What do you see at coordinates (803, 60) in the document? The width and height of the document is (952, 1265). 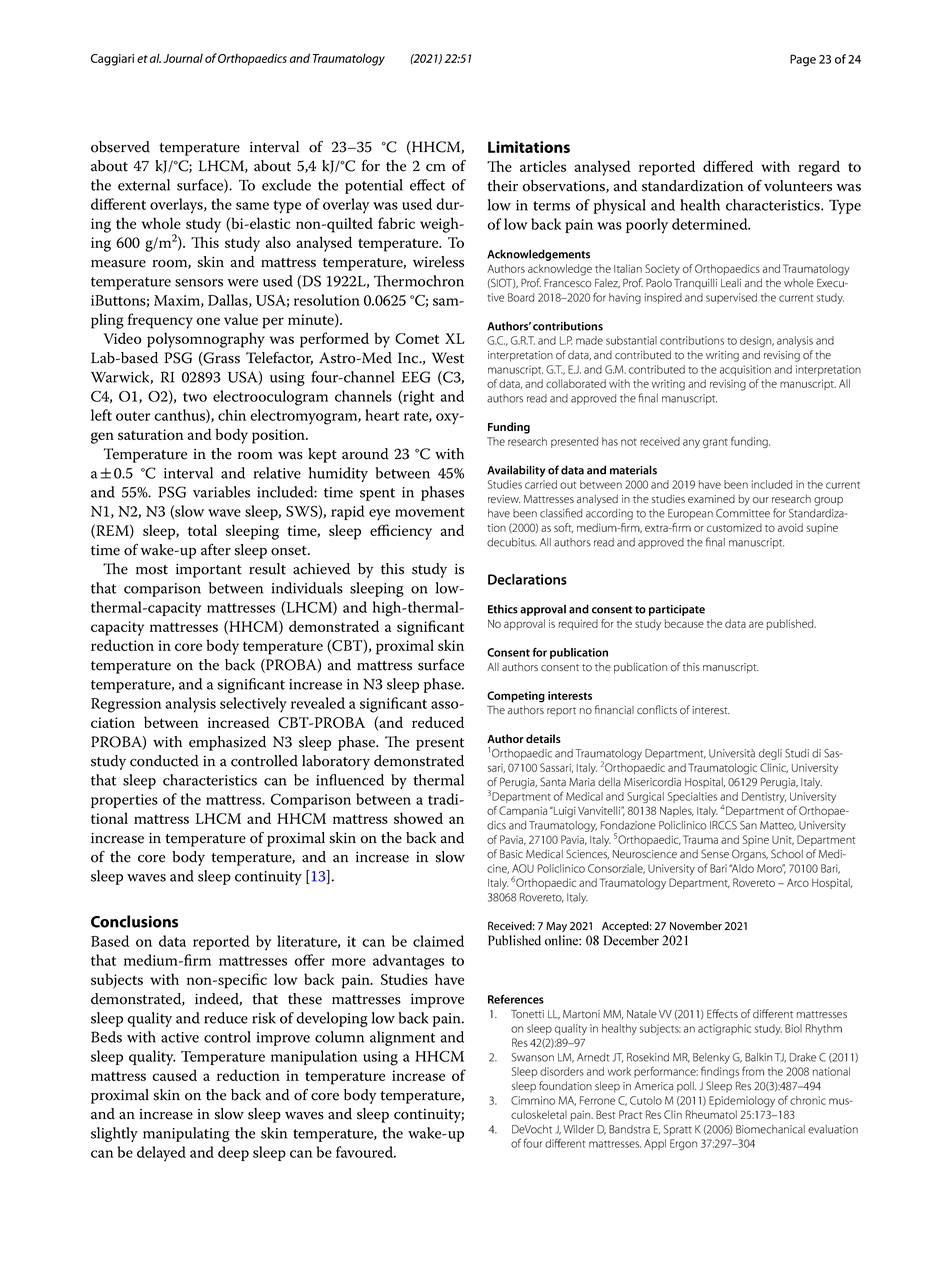 I see `Page` at bounding box center [803, 60].
